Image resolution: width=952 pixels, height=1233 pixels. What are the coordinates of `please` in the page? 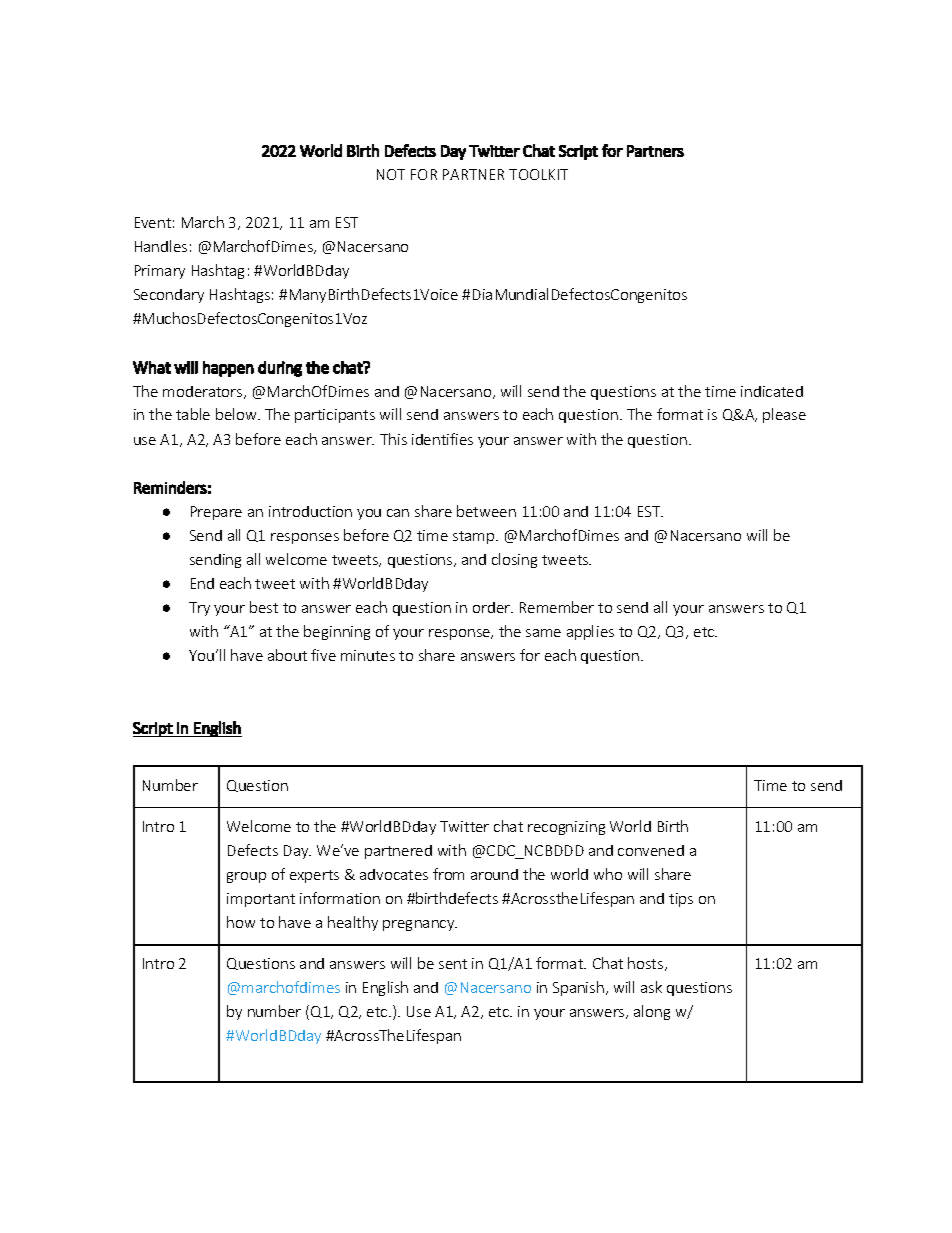 It's located at (784, 415).
